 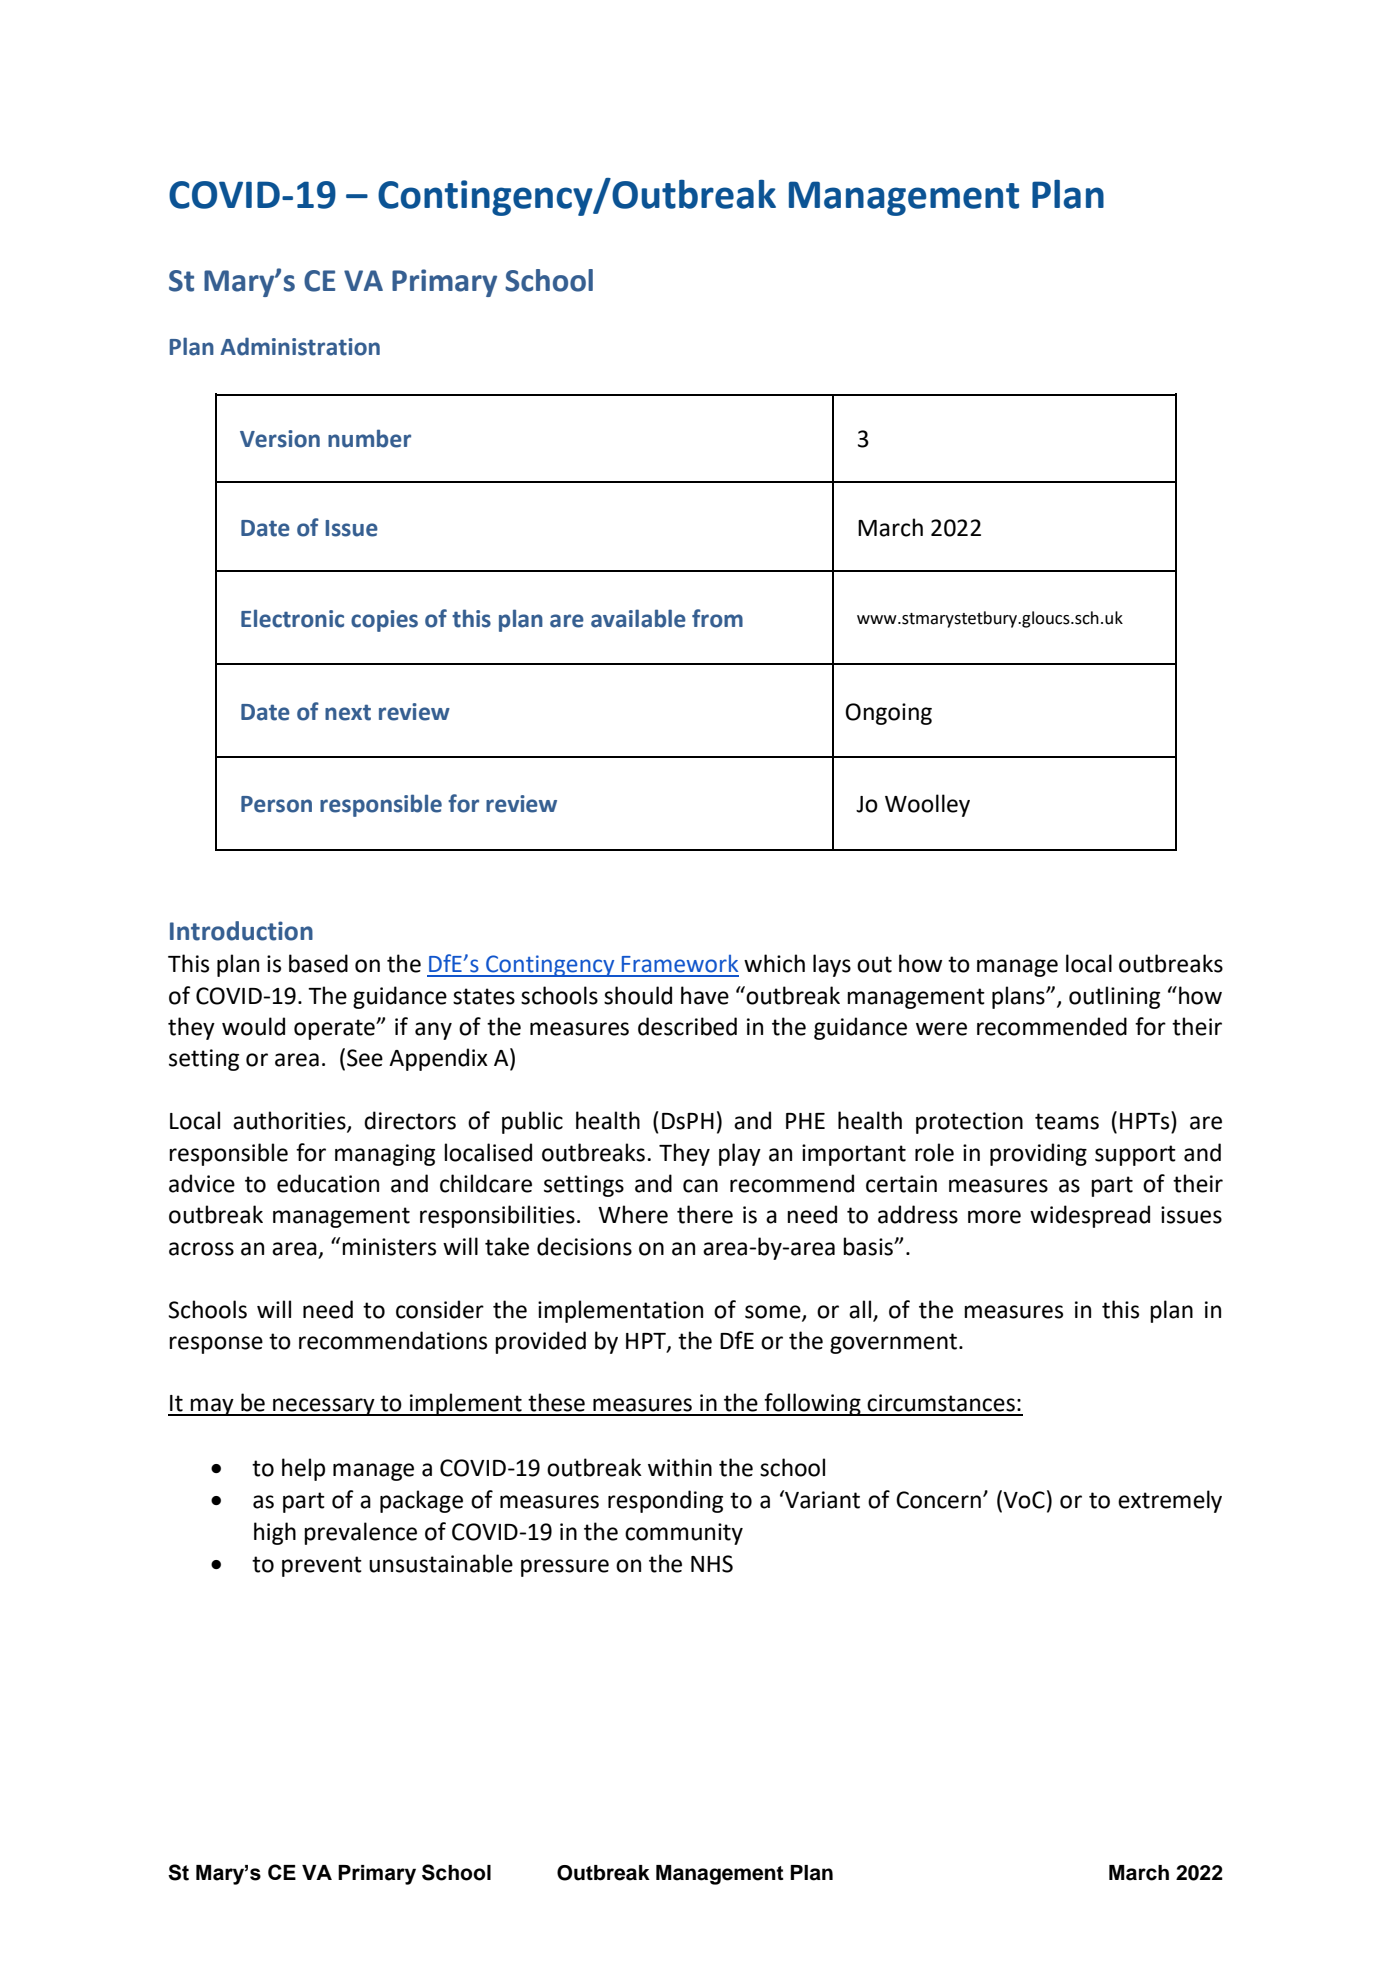 I want to click on outlining, so click(x=1114, y=997).
